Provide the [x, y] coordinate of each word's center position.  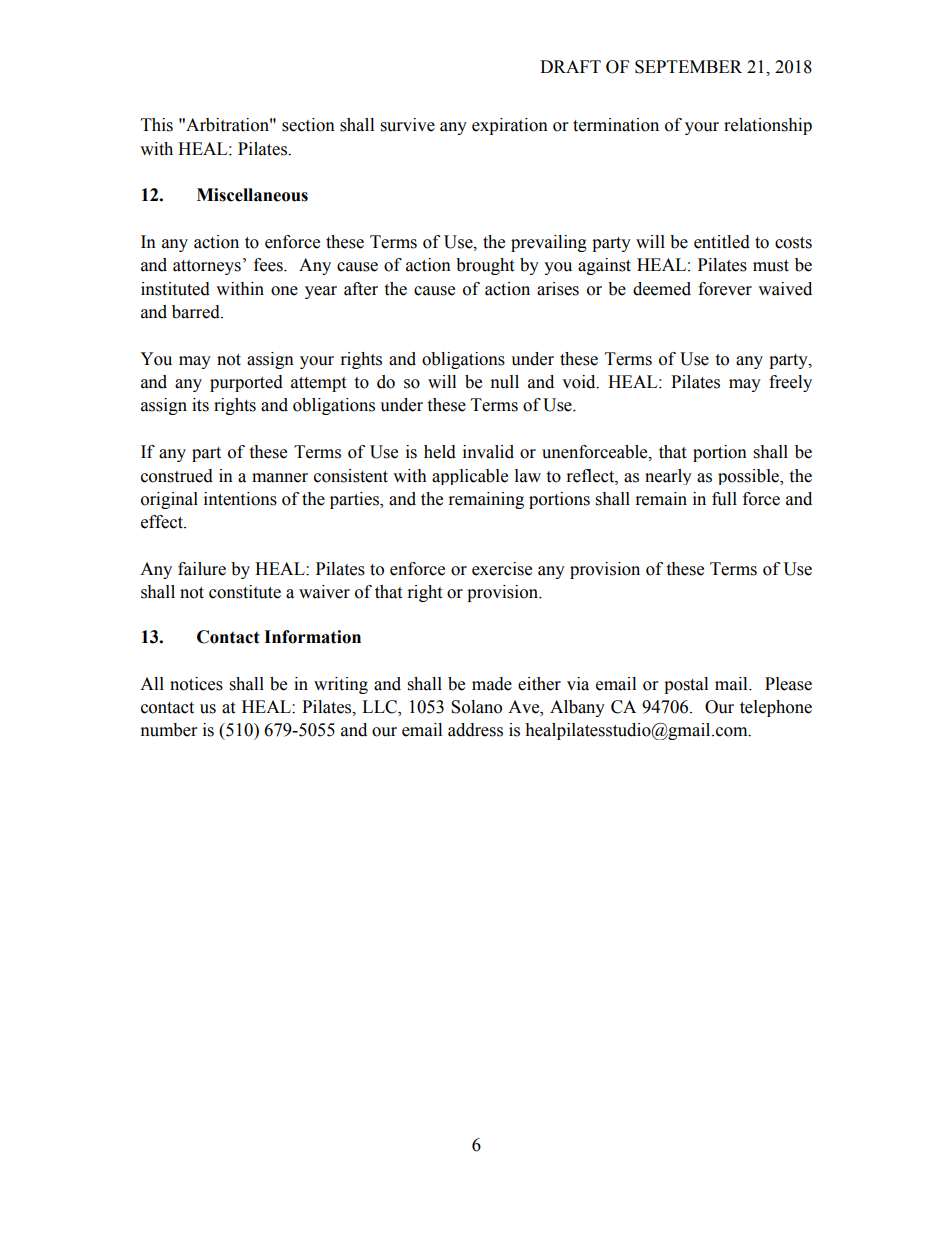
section [308, 125]
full [724, 499]
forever [725, 289]
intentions [240, 499]
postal [686, 685]
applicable [470, 477]
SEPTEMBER [688, 67]
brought [485, 266]
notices [196, 684]
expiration [510, 126]
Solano [476, 707]
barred [197, 312]
